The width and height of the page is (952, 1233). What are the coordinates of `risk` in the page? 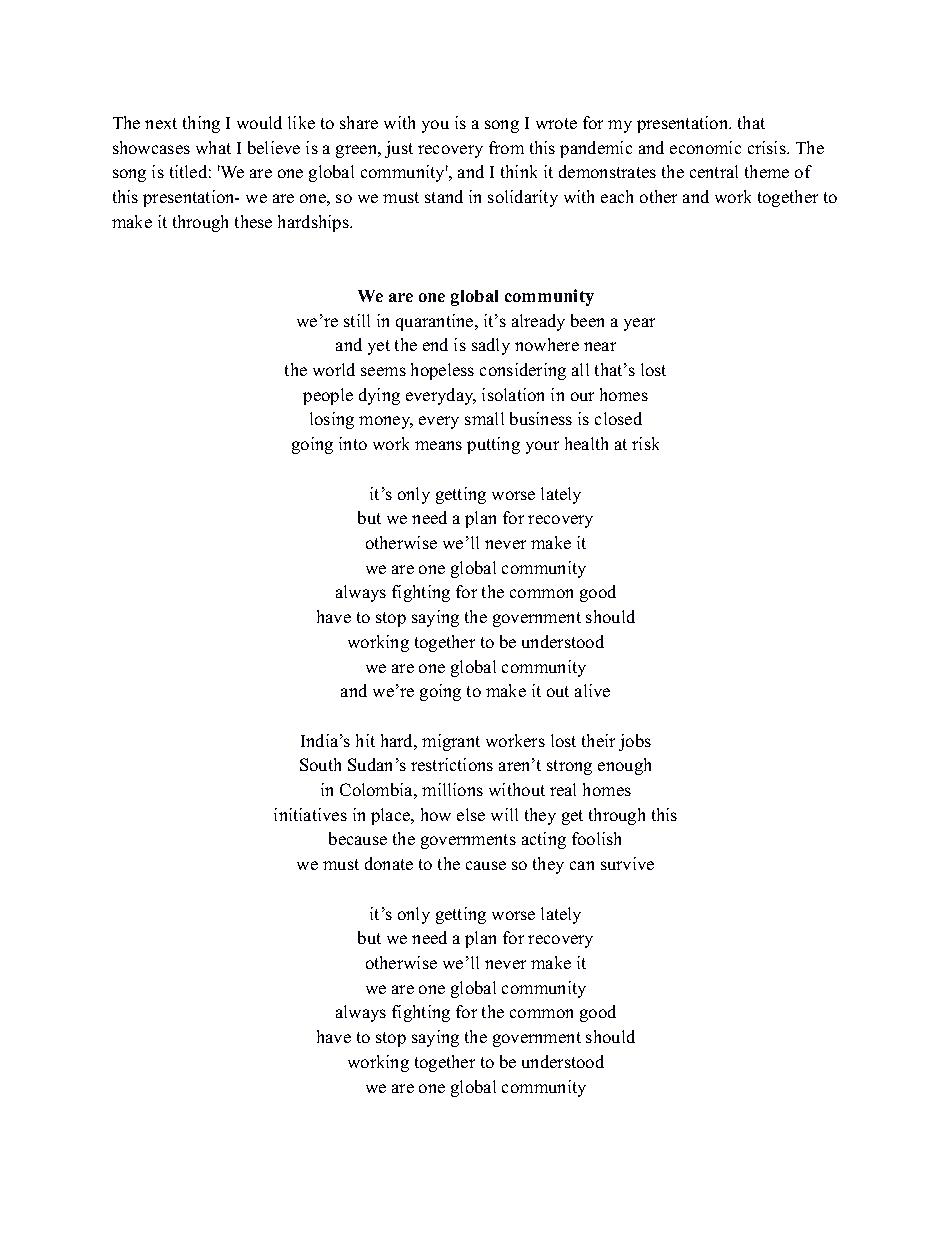 It's located at (645, 443).
